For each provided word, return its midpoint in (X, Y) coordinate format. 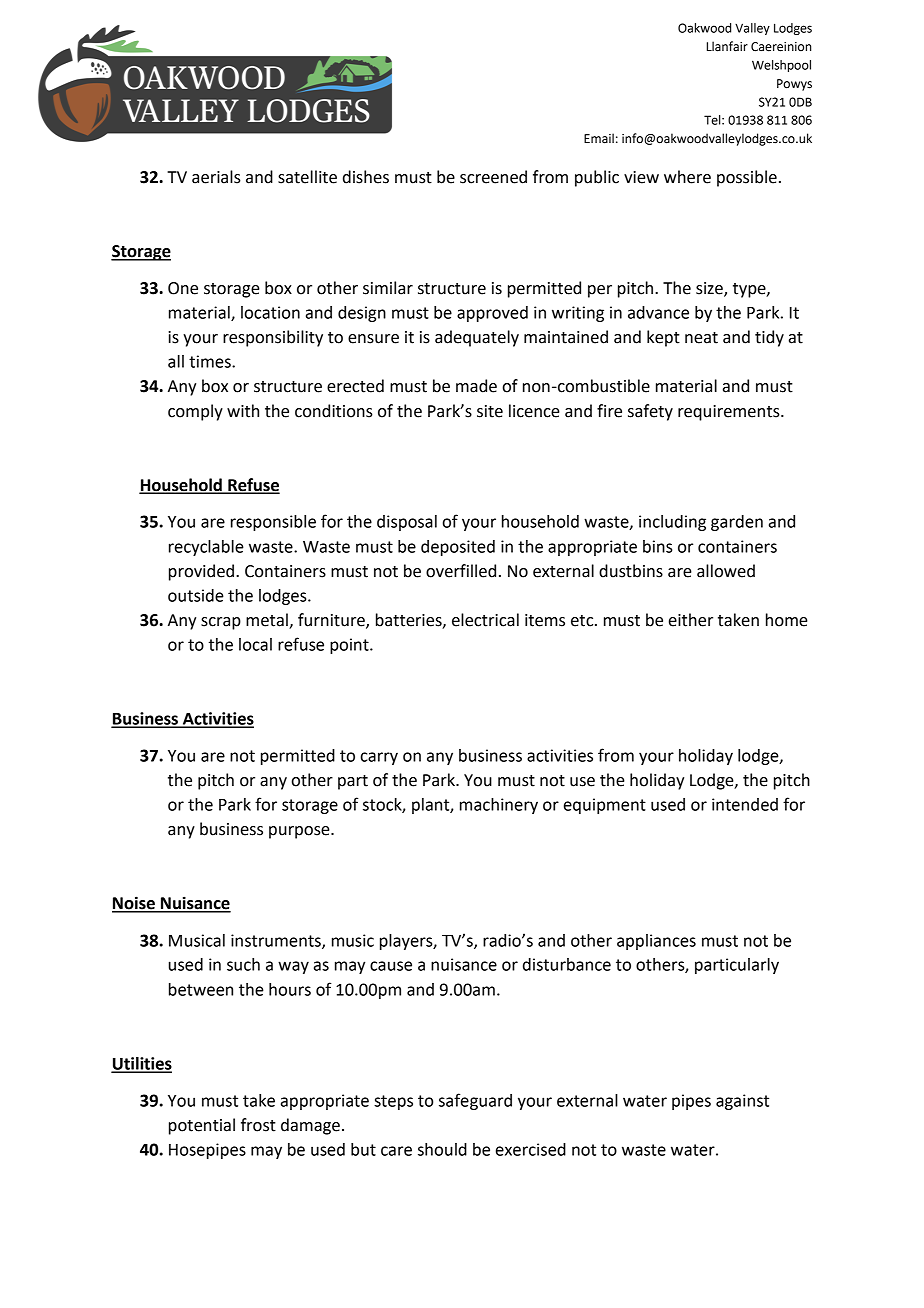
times (211, 361)
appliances (656, 942)
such (243, 964)
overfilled (461, 571)
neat (701, 338)
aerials (216, 177)
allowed (726, 571)
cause (391, 966)
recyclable (206, 548)
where (687, 177)
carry (379, 758)
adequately (477, 338)
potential (202, 1126)
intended (745, 804)
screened (493, 177)
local (255, 644)
